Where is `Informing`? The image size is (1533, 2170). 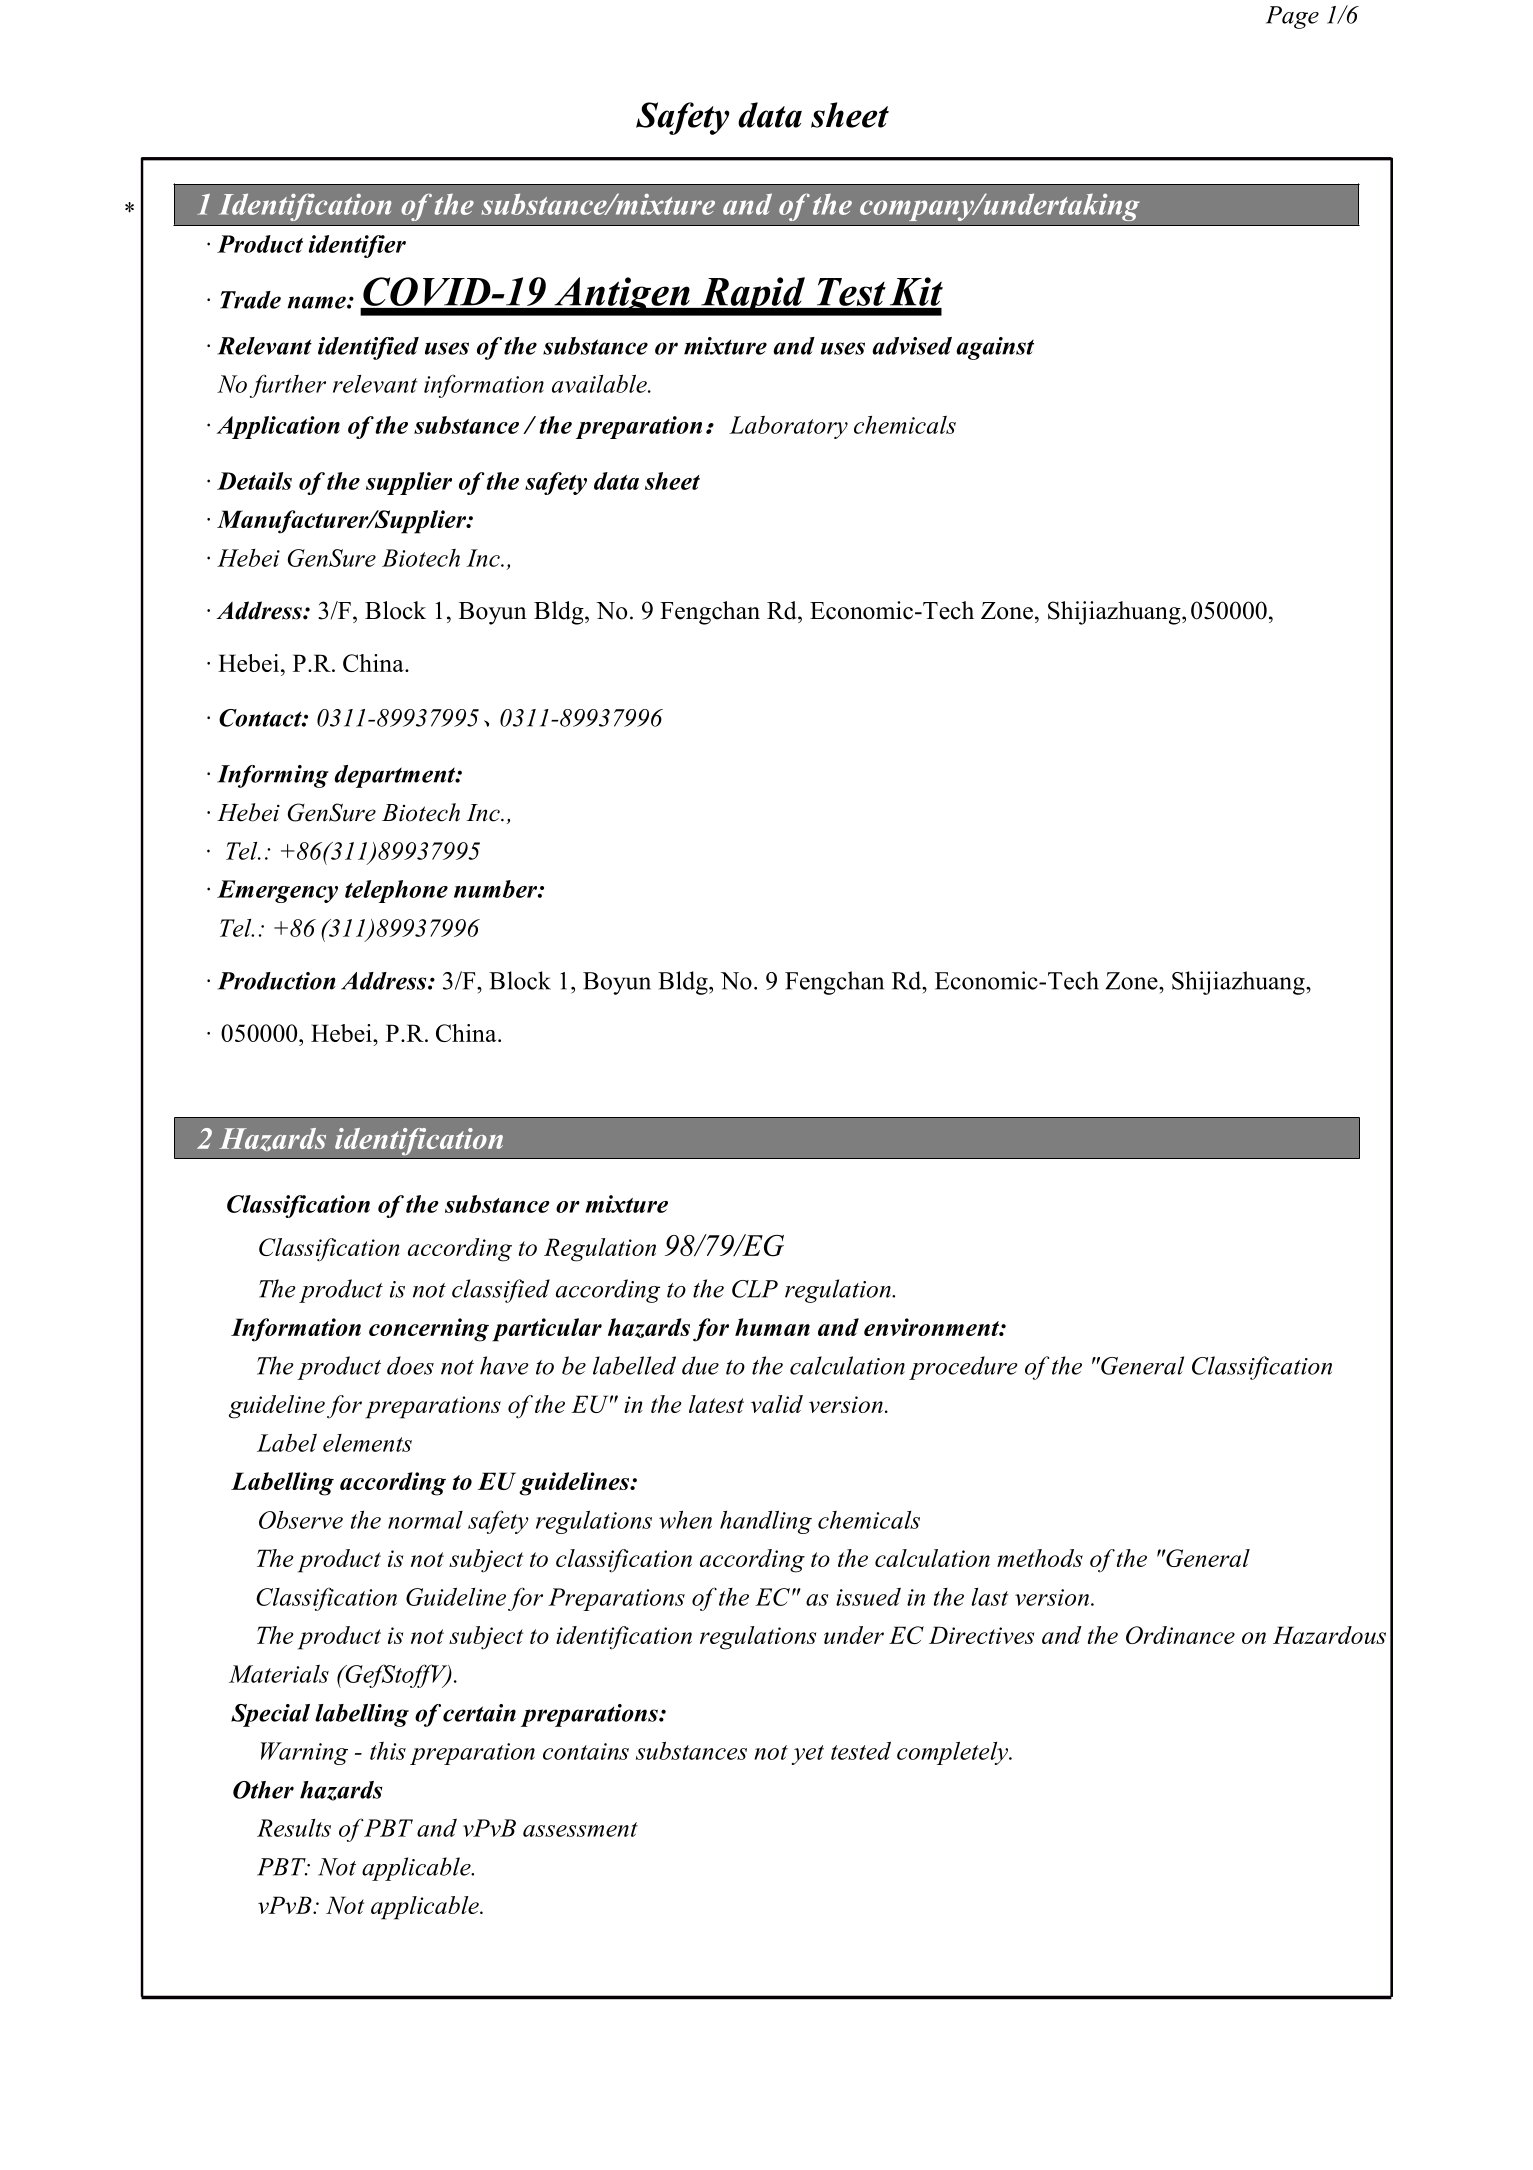 Informing is located at coordinates (273, 776).
